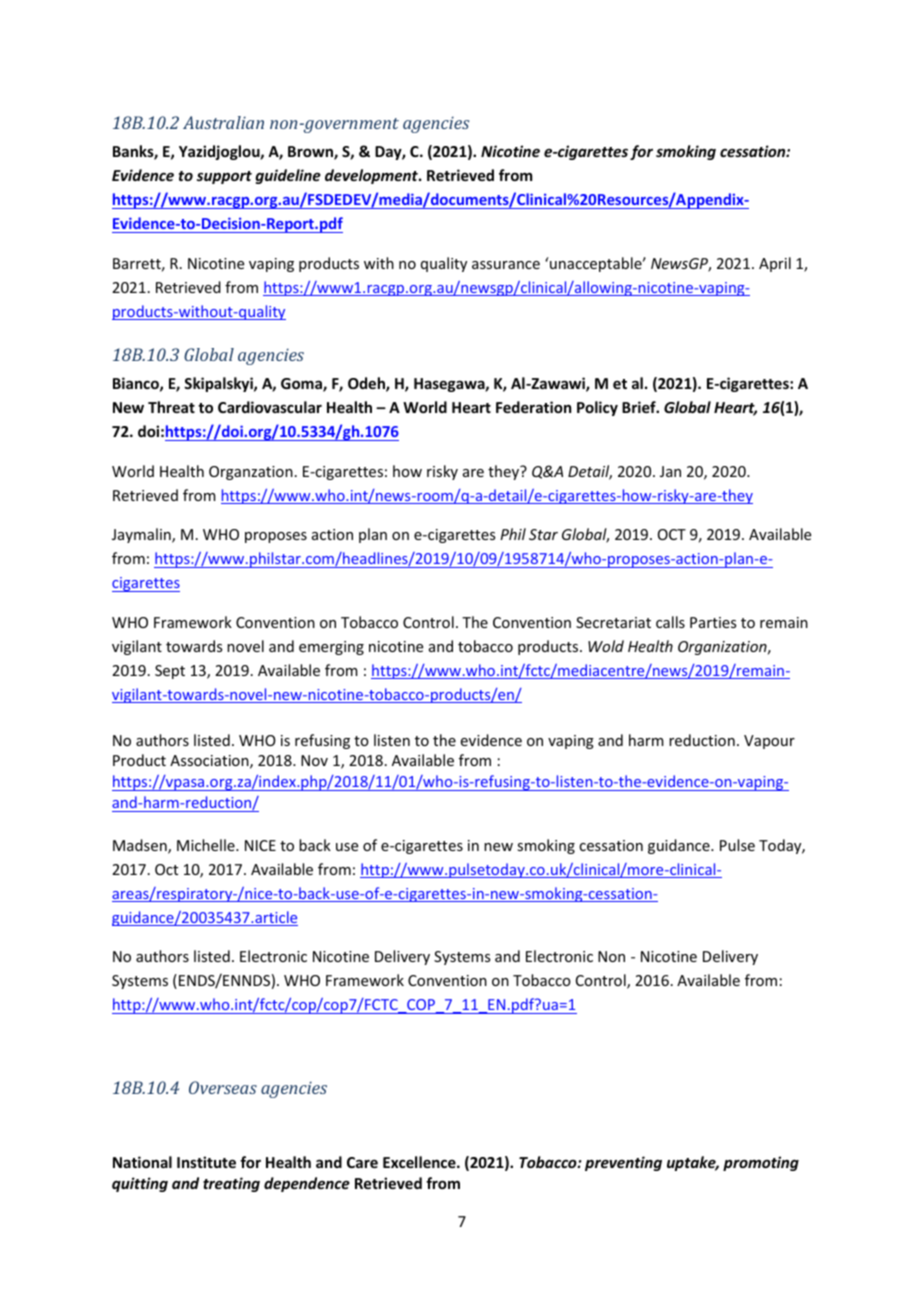 This screenshot has height=1308, width=924. I want to click on support, so click(224, 177).
